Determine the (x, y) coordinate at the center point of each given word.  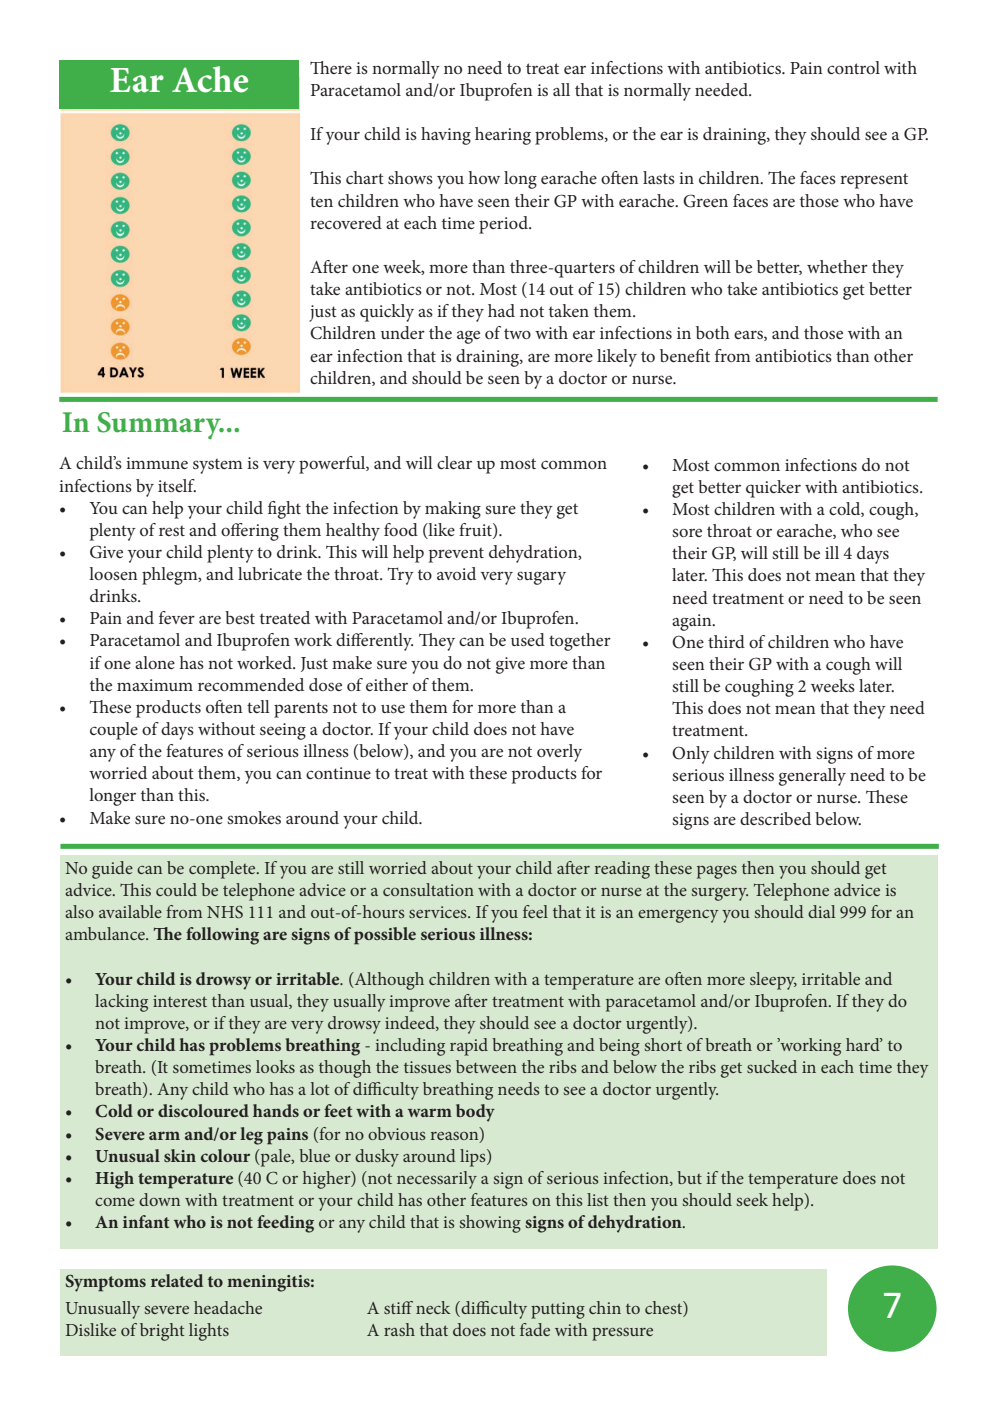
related (177, 1280)
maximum (155, 685)
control (853, 67)
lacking (121, 1003)
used (528, 639)
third (726, 641)
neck (433, 1307)
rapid (469, 1047)
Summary (160, 426)
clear (454, 462)
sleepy (773, 981)
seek (752, 1199)
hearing (503, 136)
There (331, 67)
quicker (773, 489)
